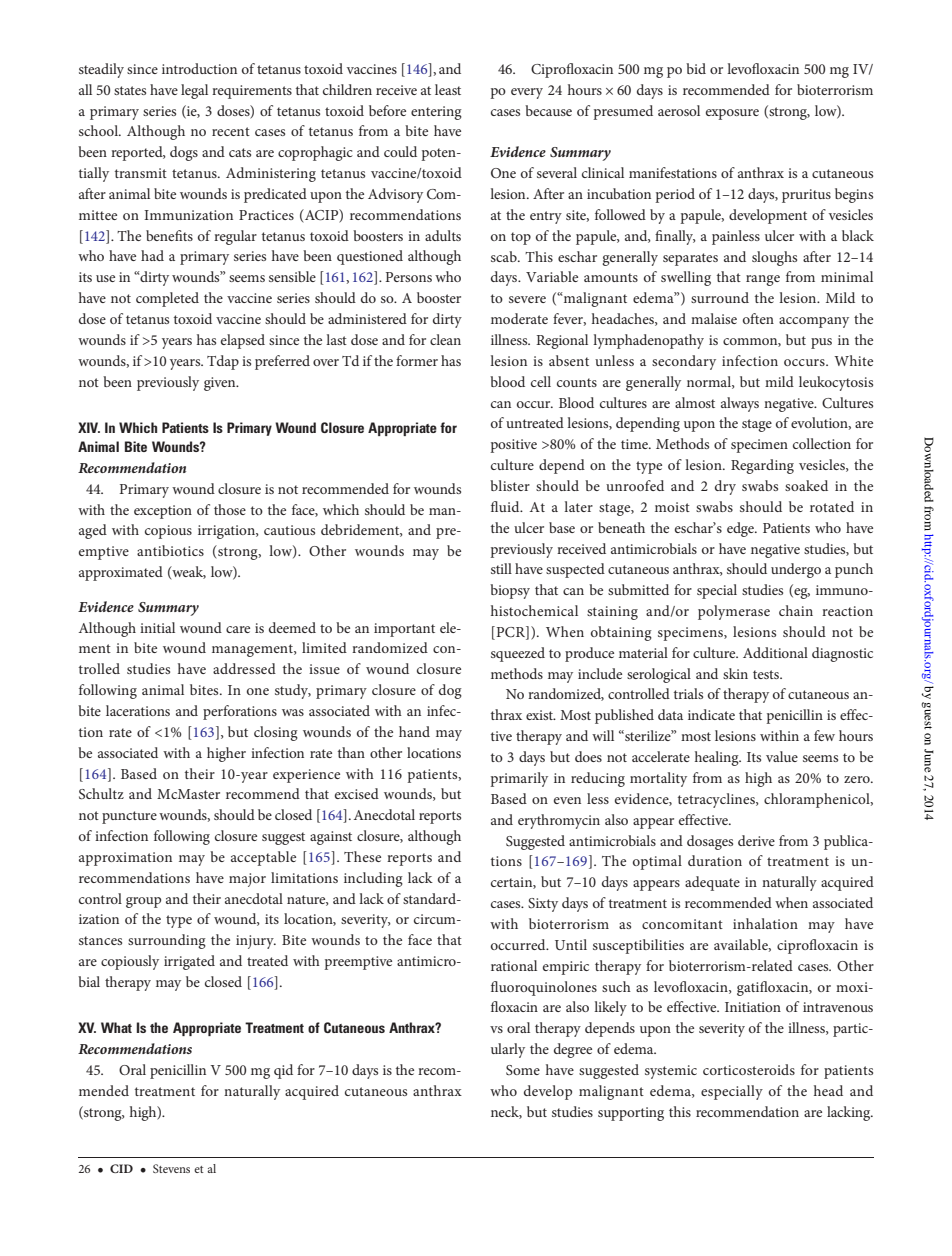 The width and height of the image is (952, 1256). I want to click on exposure, so click(732, 114).
